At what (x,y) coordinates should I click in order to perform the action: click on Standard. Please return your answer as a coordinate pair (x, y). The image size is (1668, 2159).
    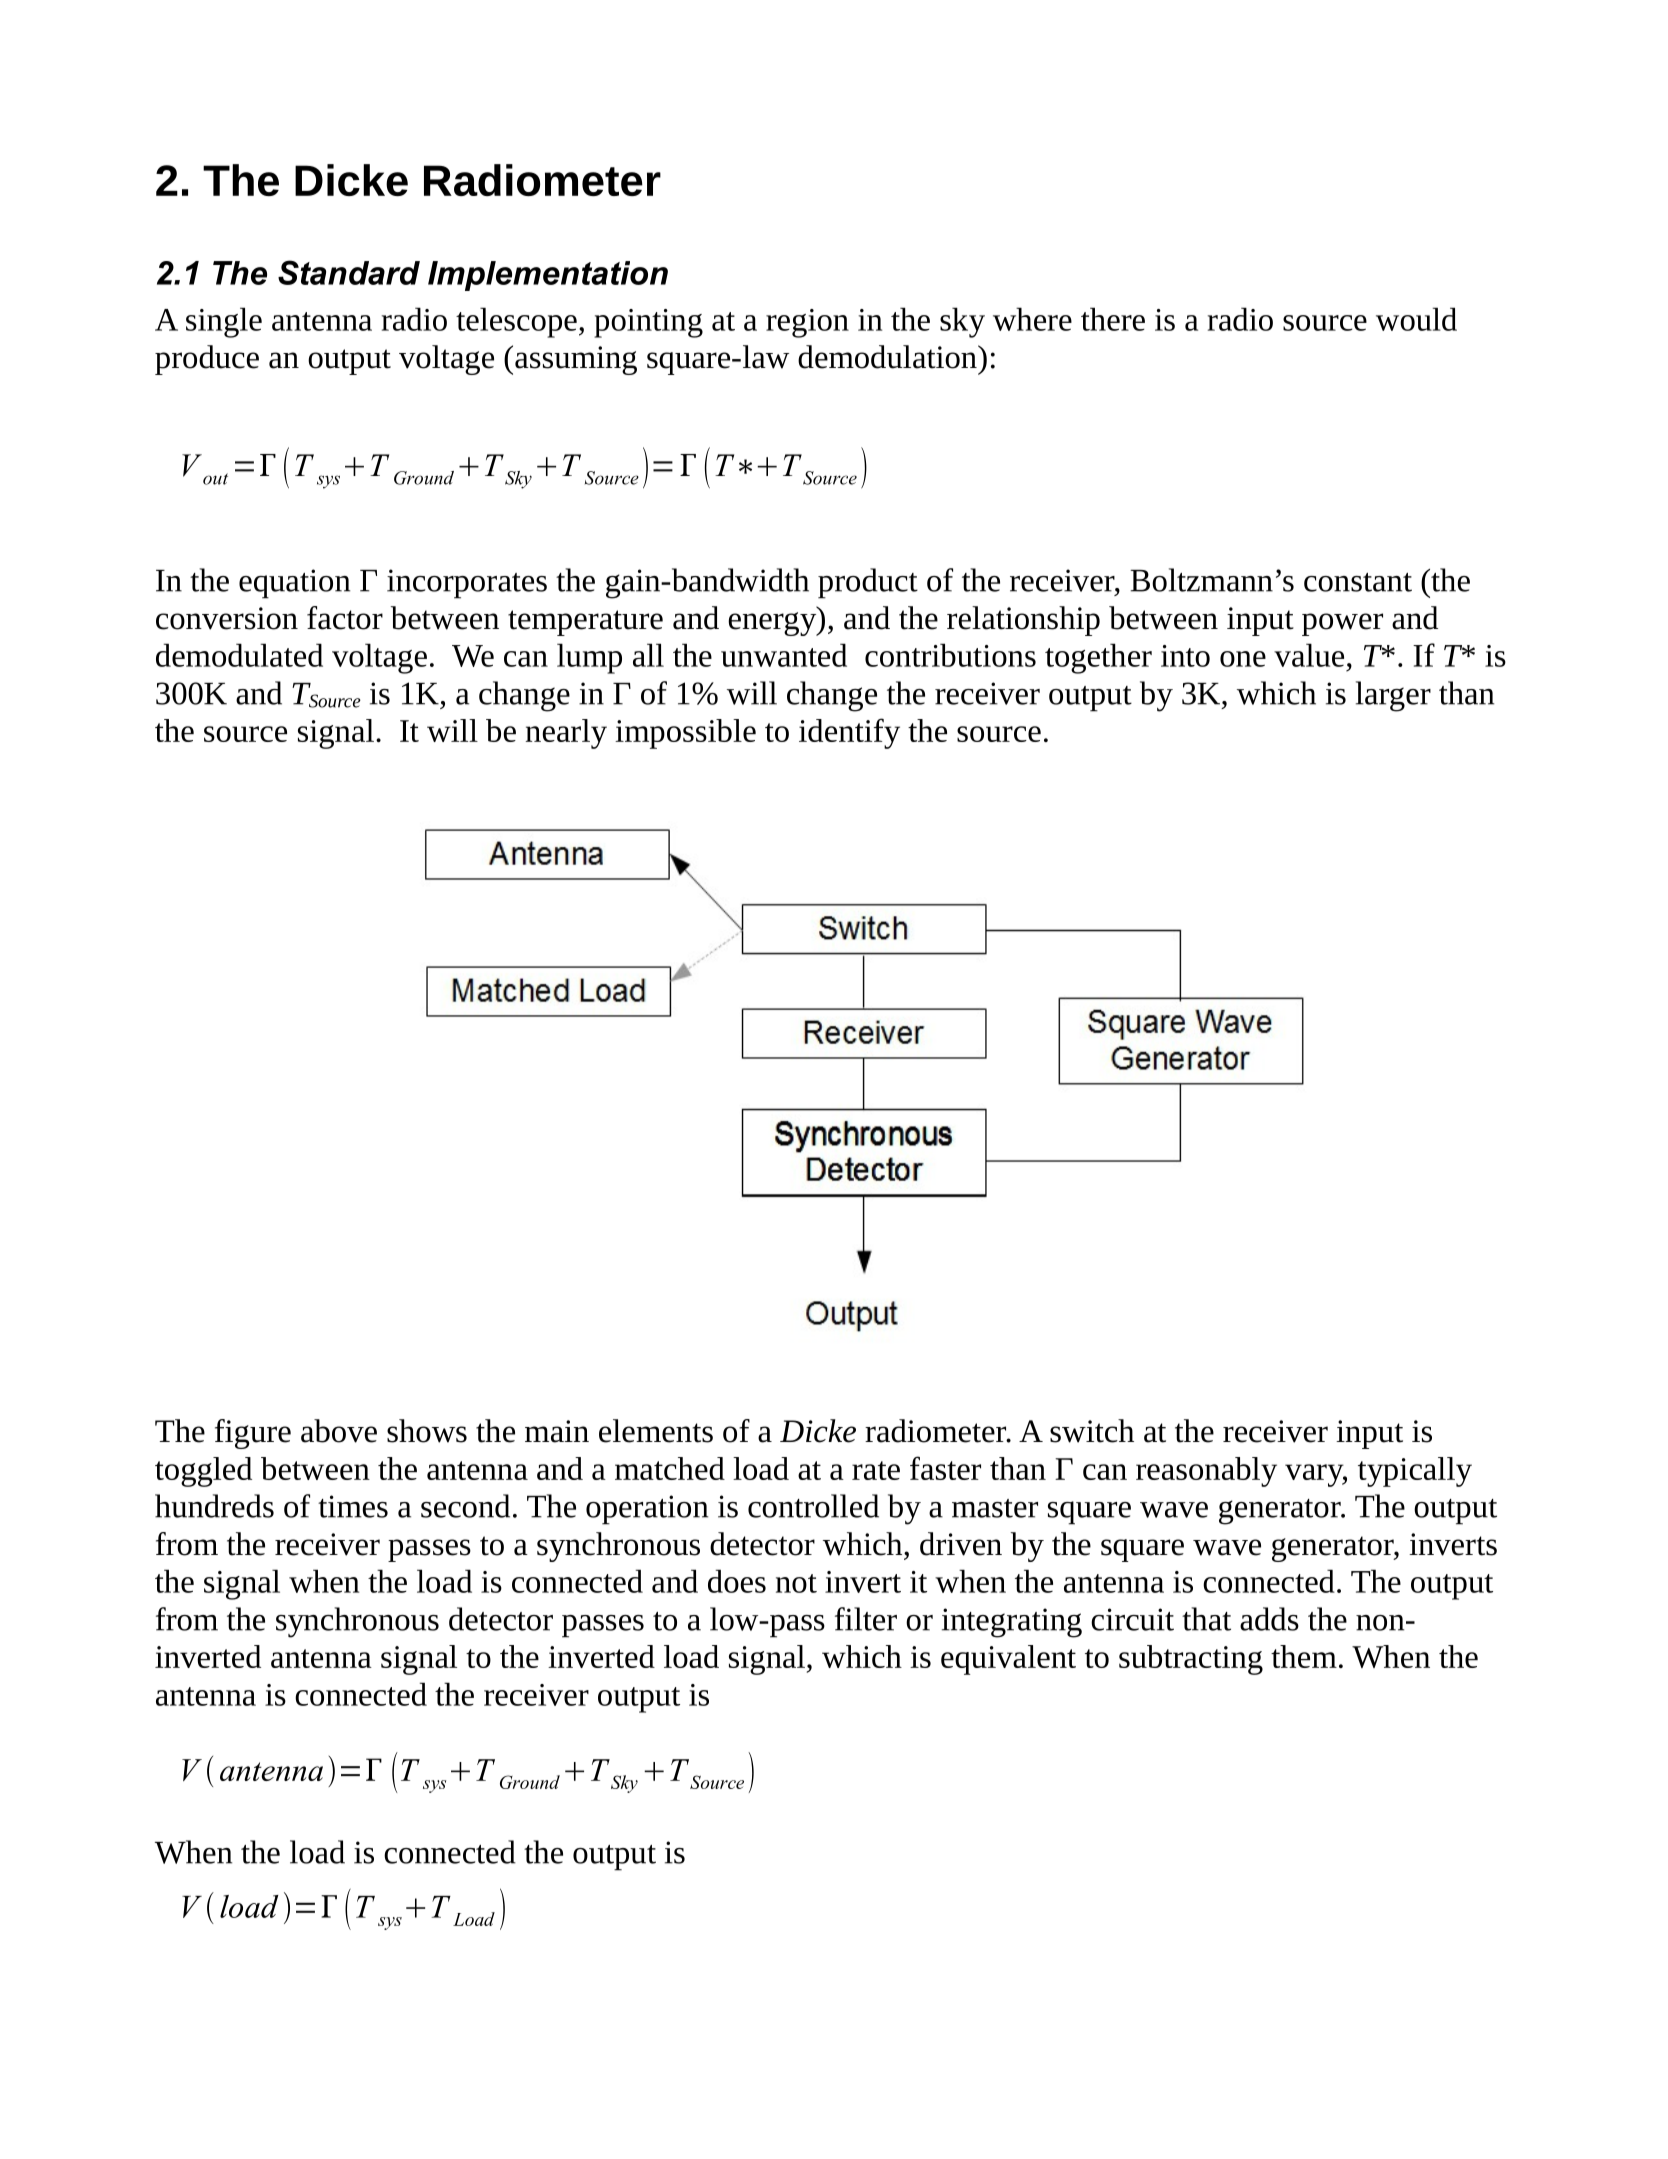
    Looking at the image, I should click on (349, 272).
